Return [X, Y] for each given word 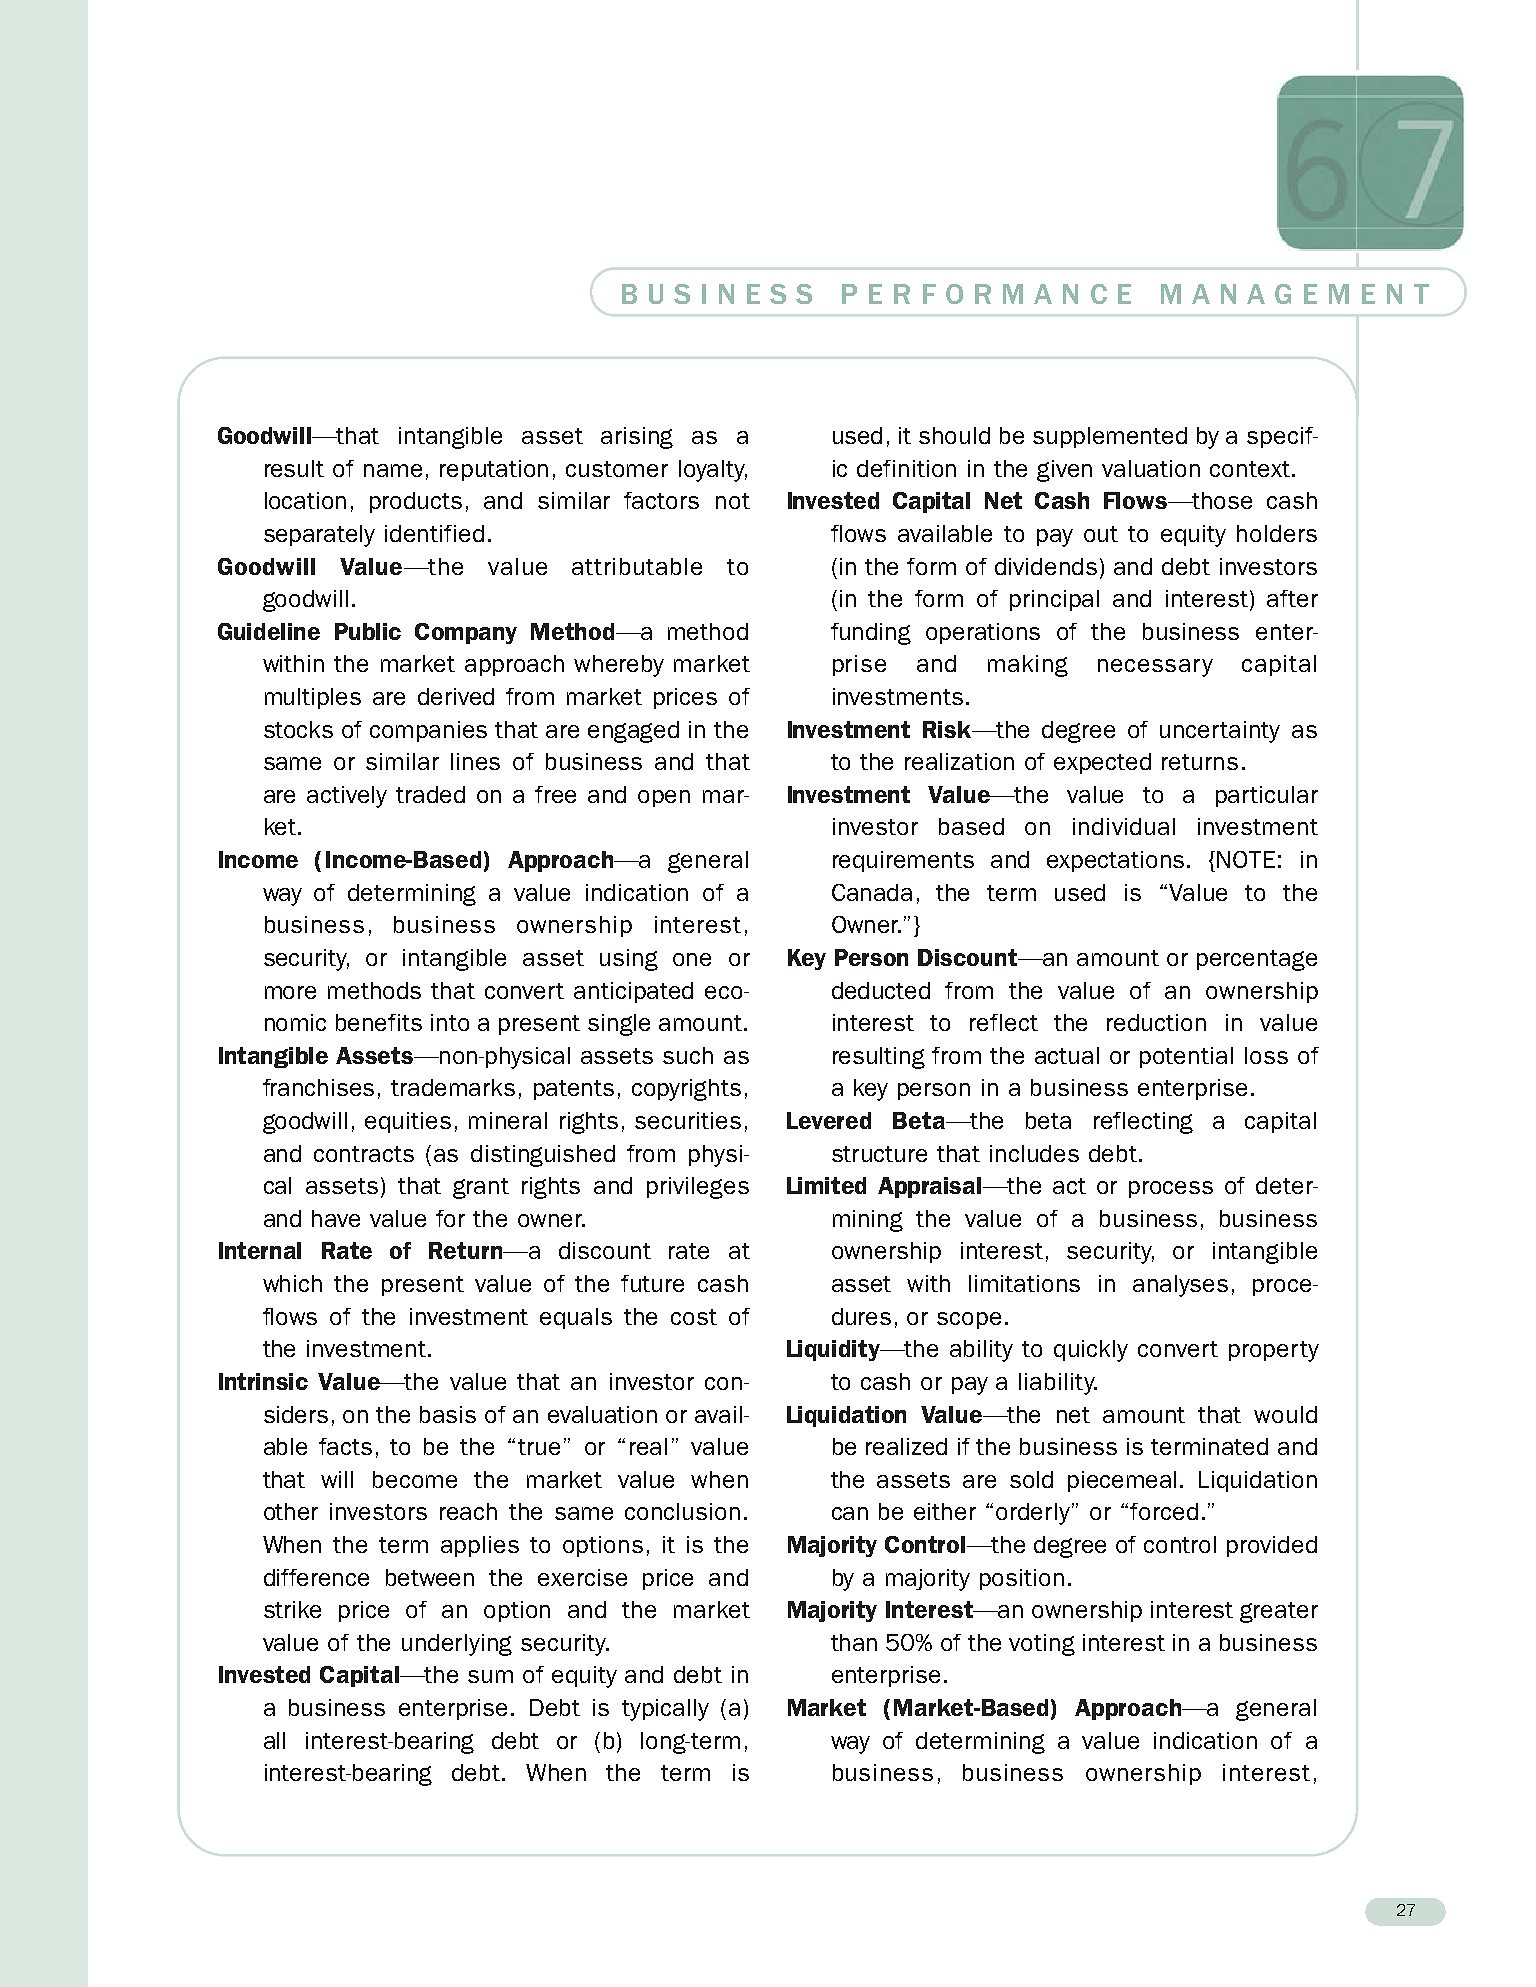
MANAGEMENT [1295, 294]
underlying [457, 1645]
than [854, 1642]
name [393, 470]
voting [1042, 1645]
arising [637, 438]
